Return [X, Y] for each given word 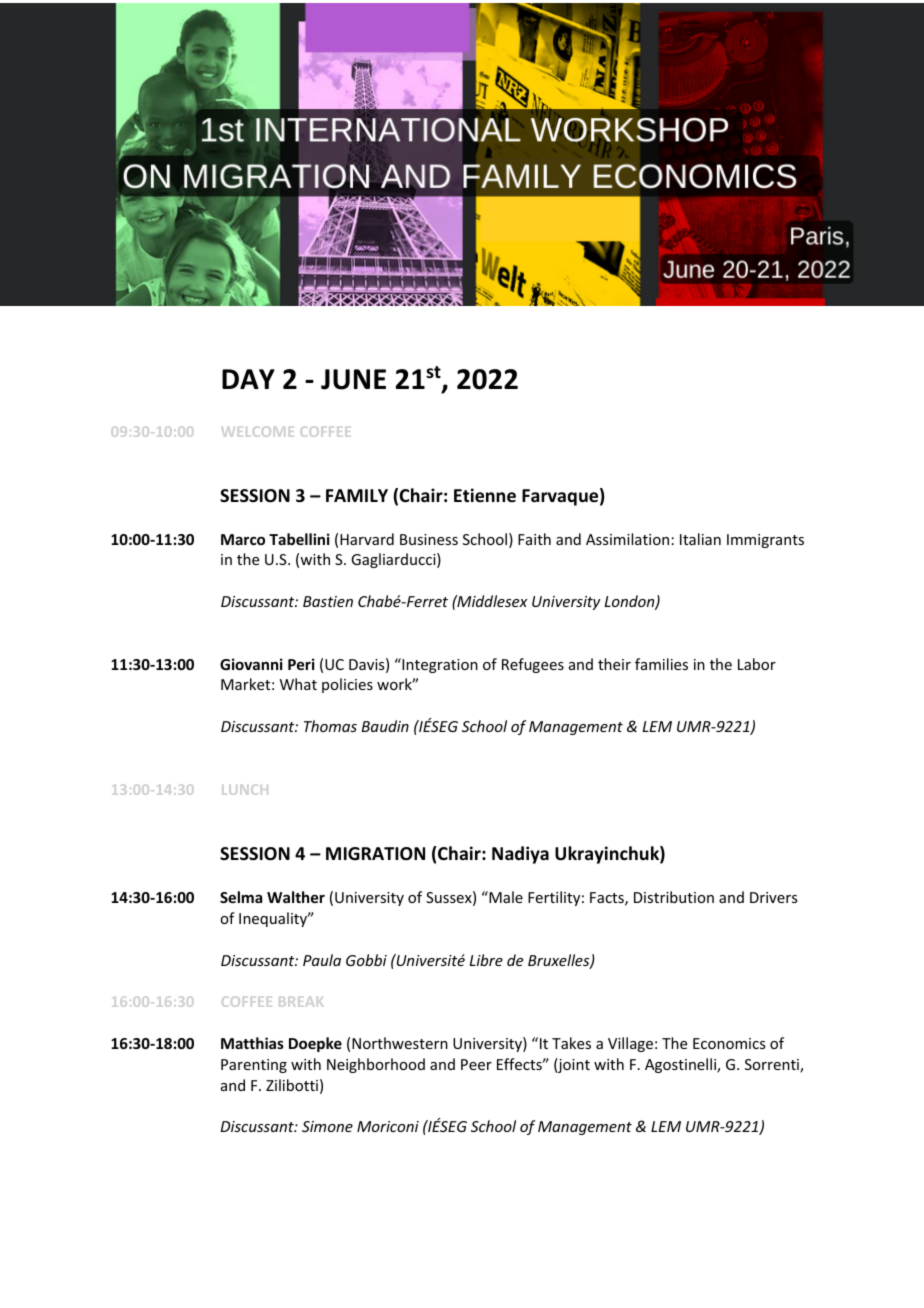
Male [505, 897]
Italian [700, 539]
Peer [476, 1064]
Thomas [330, 726]
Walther [296, 897]
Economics [729, 1043]
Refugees [533, 665]
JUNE [353, 379]
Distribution [674, 897]
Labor [757, 664]
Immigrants [765, 541]
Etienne [485, 495]
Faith [534, 539]
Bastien [328, 601]
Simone [327, 1126]
